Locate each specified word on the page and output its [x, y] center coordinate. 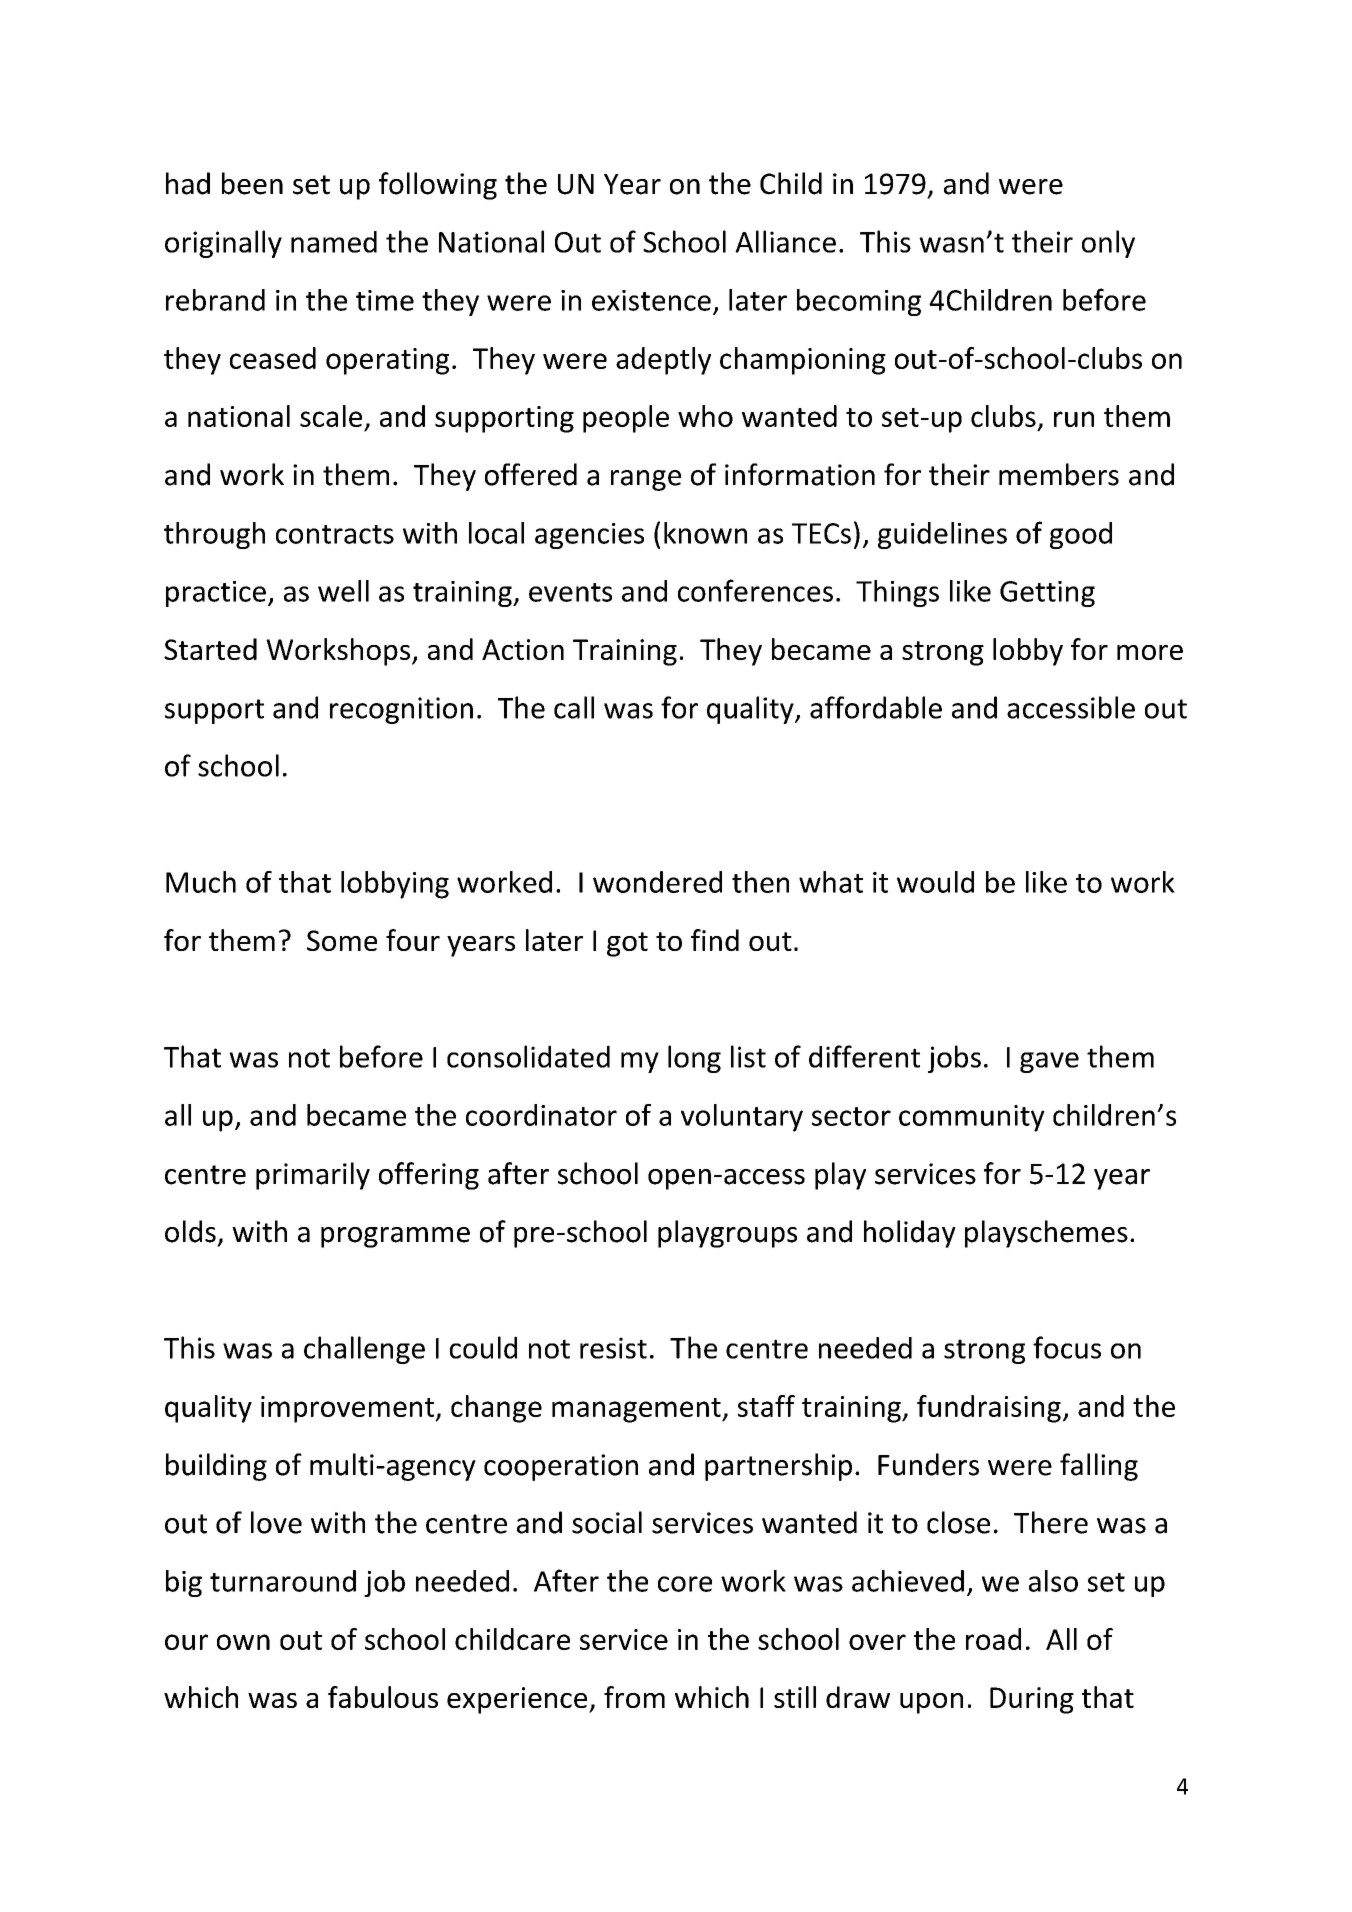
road [993, 1639]
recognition [401, 710]
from [634, 1697]
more [1150, 652]
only [1108, 244]
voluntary [742, 1118]
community [972, 1118]
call [574, 707]
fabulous [383, 1697]
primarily [313, 1176]
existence [651, 300]
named [334, 242]
